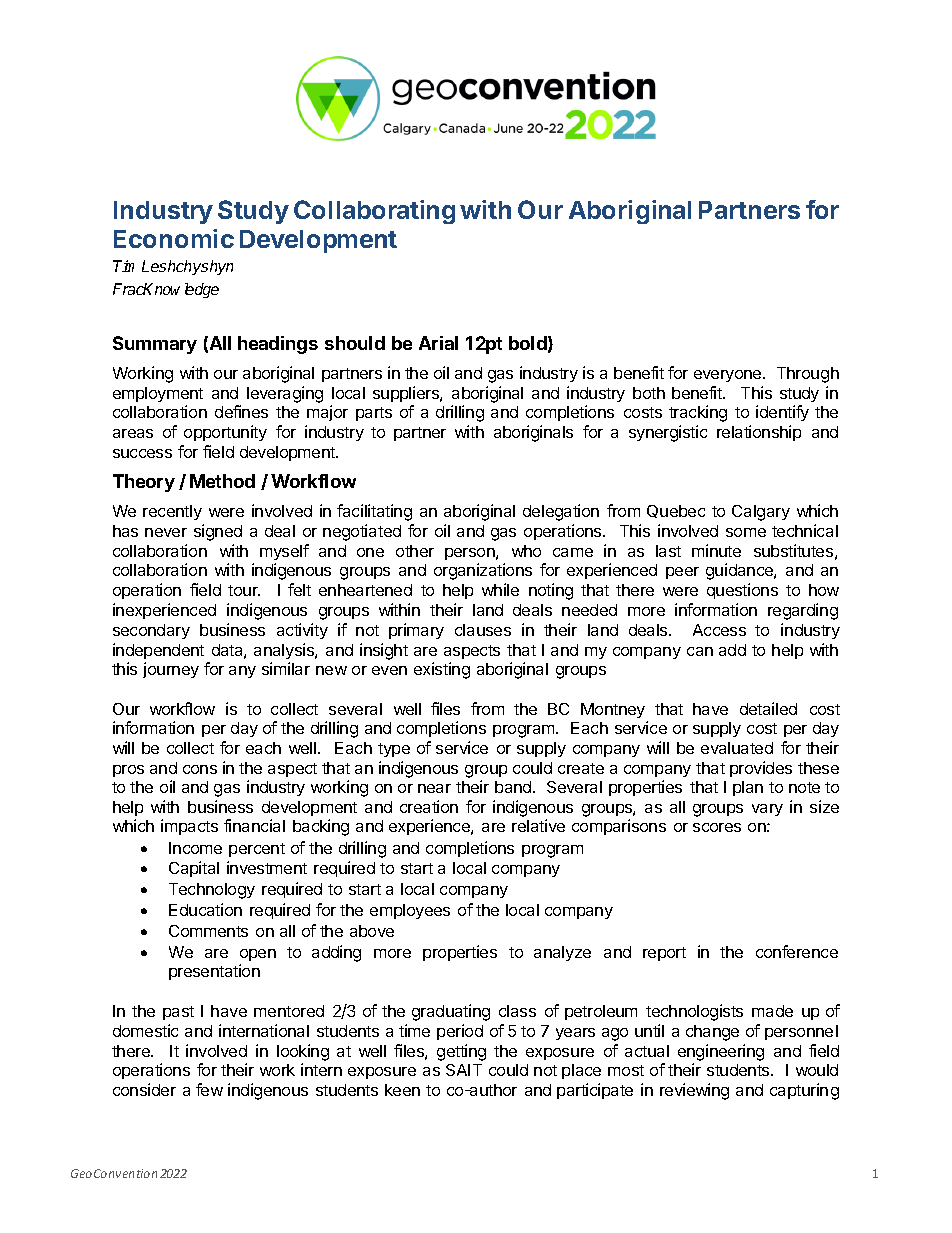  What do you see at coordinates (538, 825) in the page?
I see `relative` at bounding box center [538, 825].
